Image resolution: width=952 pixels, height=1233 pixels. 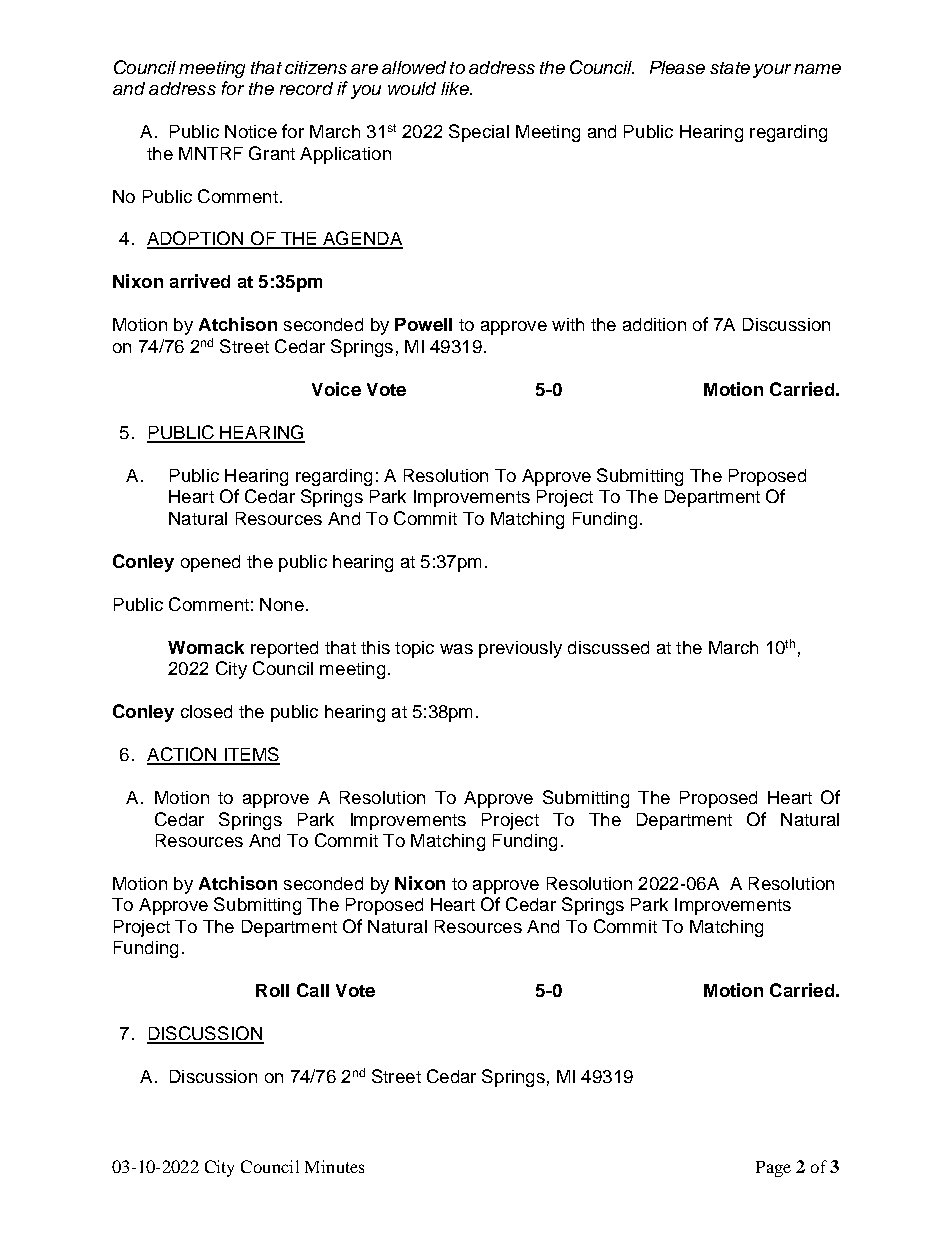 What do you see at coordinates (730, 68) in the document?
I see `state` at bounding box center [730, 68].
